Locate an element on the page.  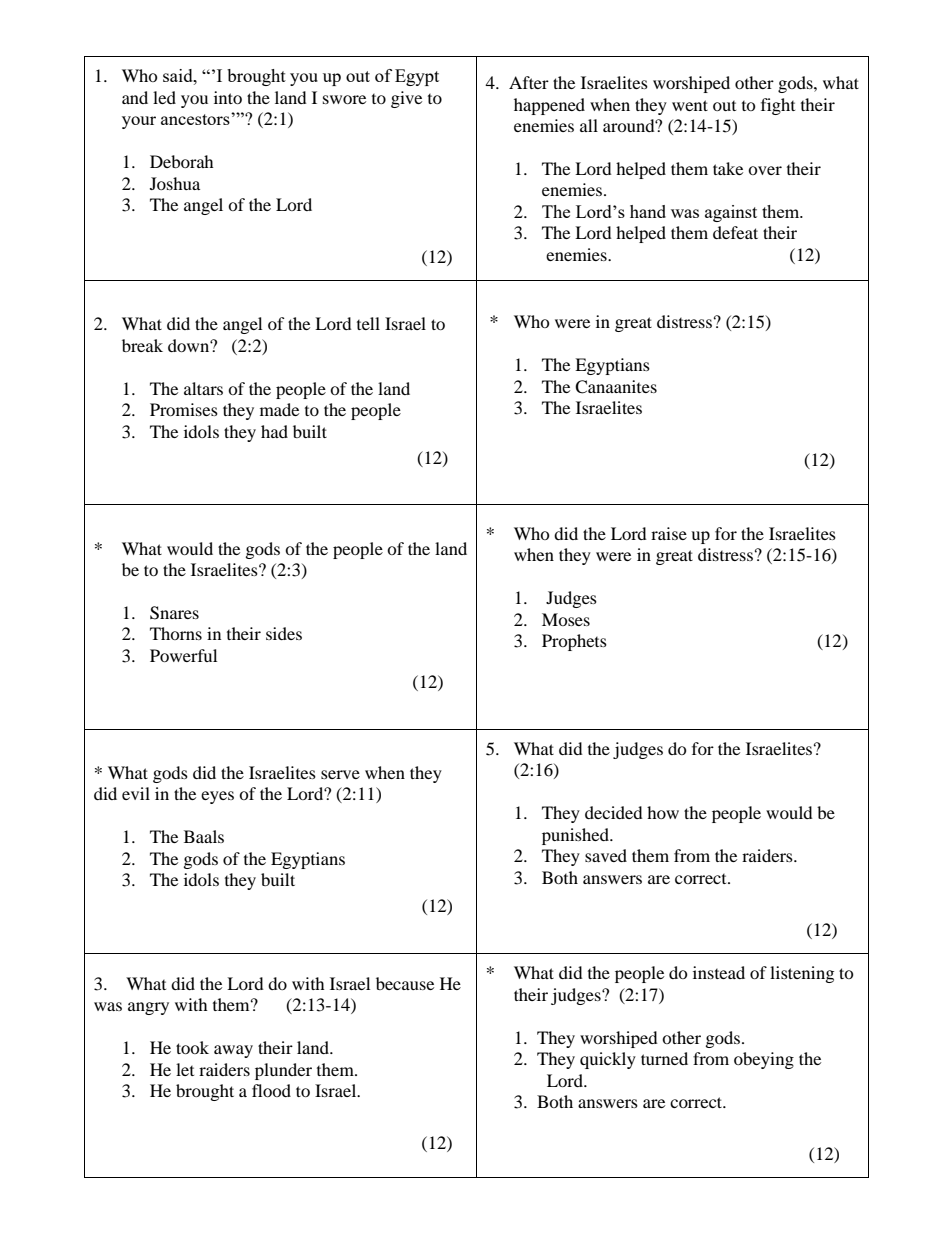
away is located at coordinates (233, 1051).
